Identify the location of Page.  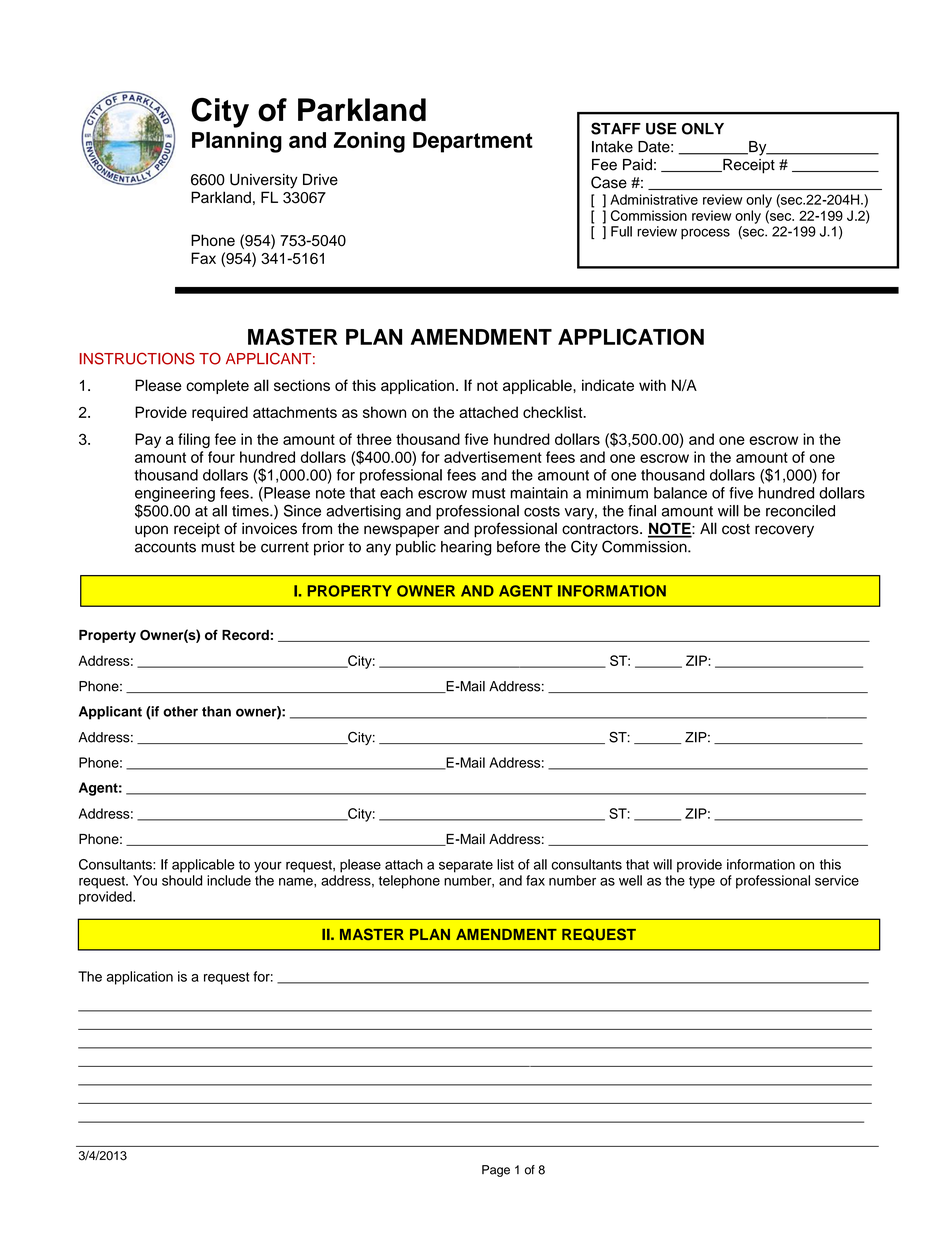
(496, 1171).
